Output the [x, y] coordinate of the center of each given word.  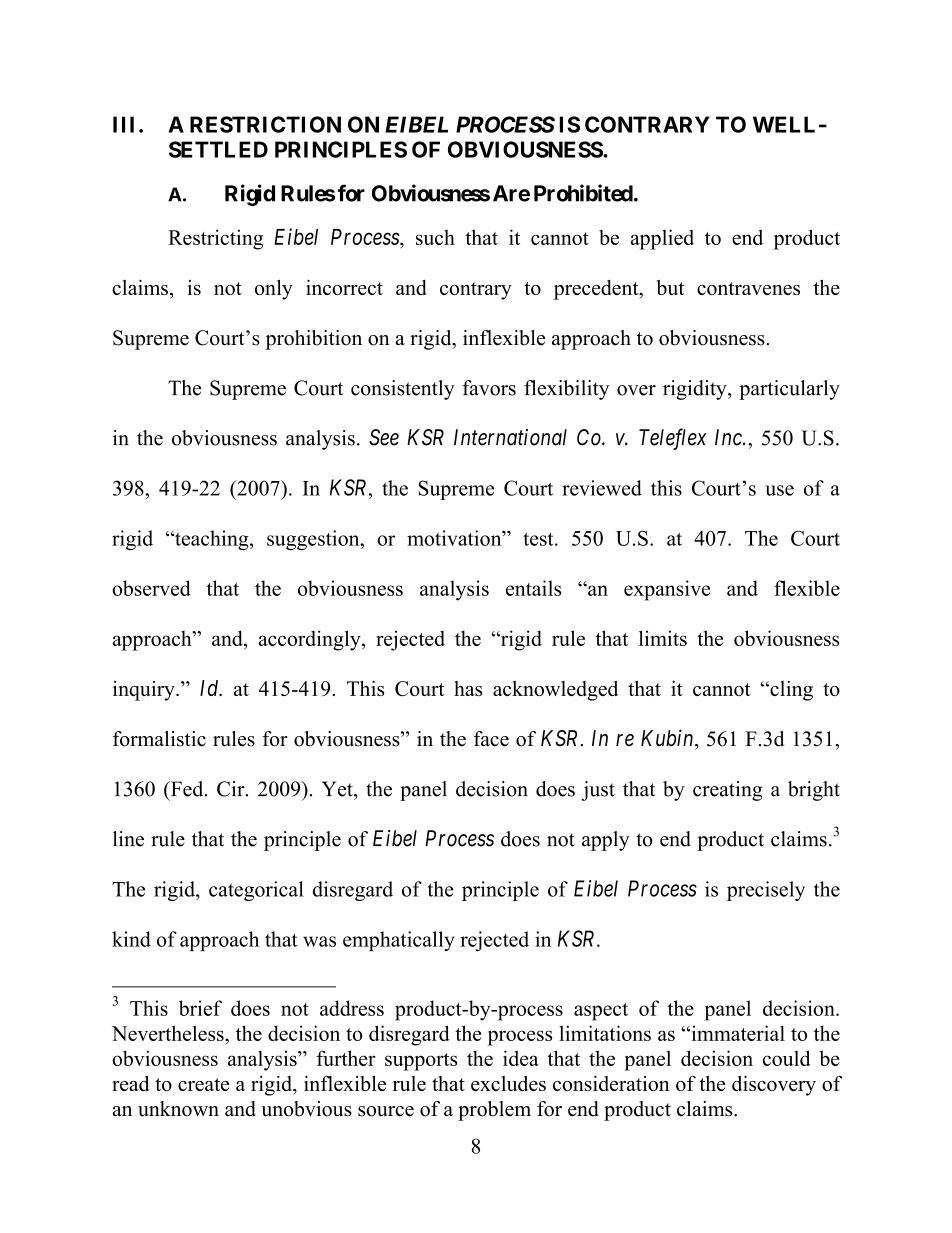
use [779, 490]
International [510, 437]
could [787, 1058]
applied [662, 239]
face [491, 739]
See [384, 437]
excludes [508, 1083]
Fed [187, 789]
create [203, 1084]
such [435, 237]
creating [728, 791]
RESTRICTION [265, 124]
